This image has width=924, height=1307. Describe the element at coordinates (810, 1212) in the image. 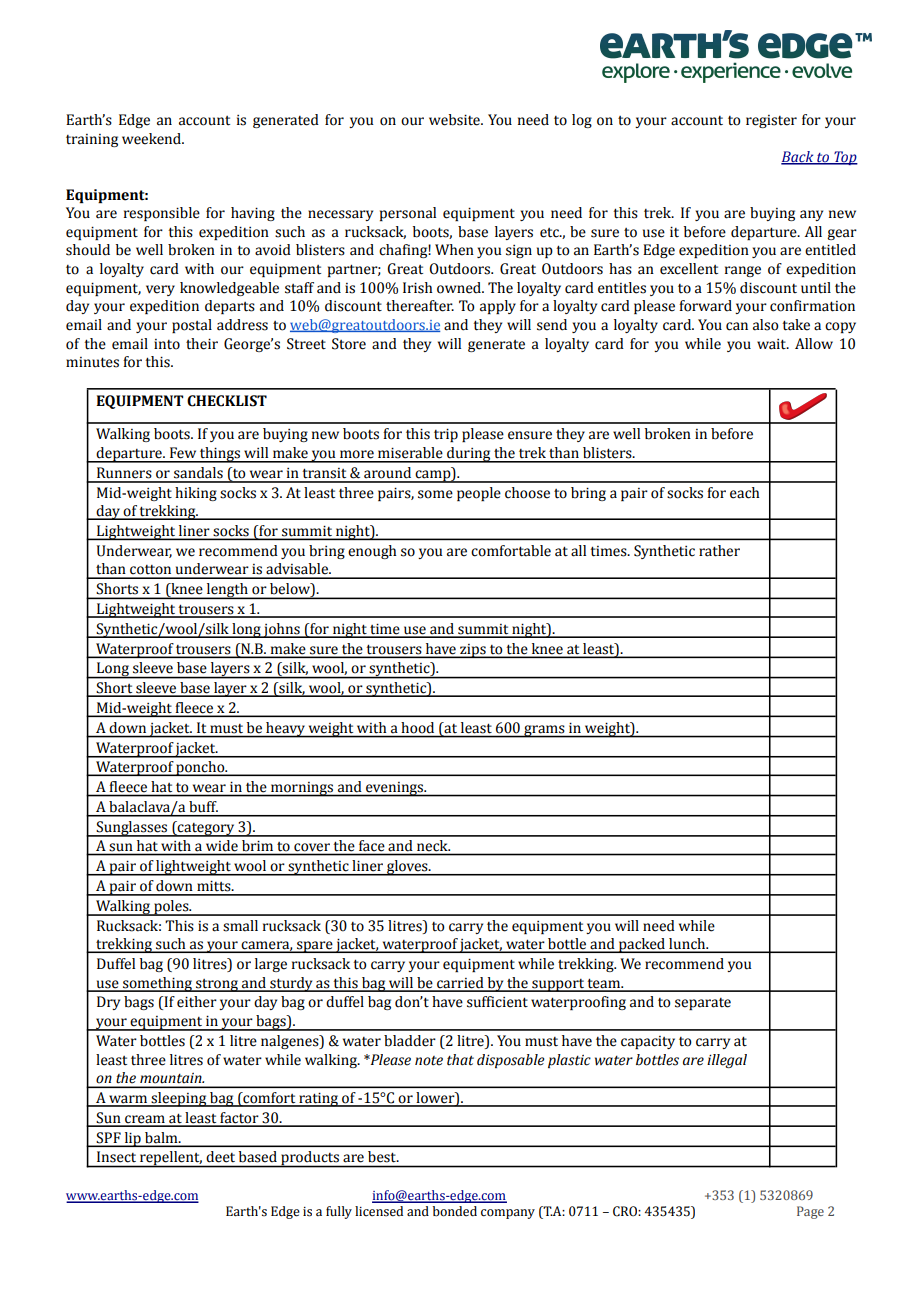

I see `Page` at that location.
